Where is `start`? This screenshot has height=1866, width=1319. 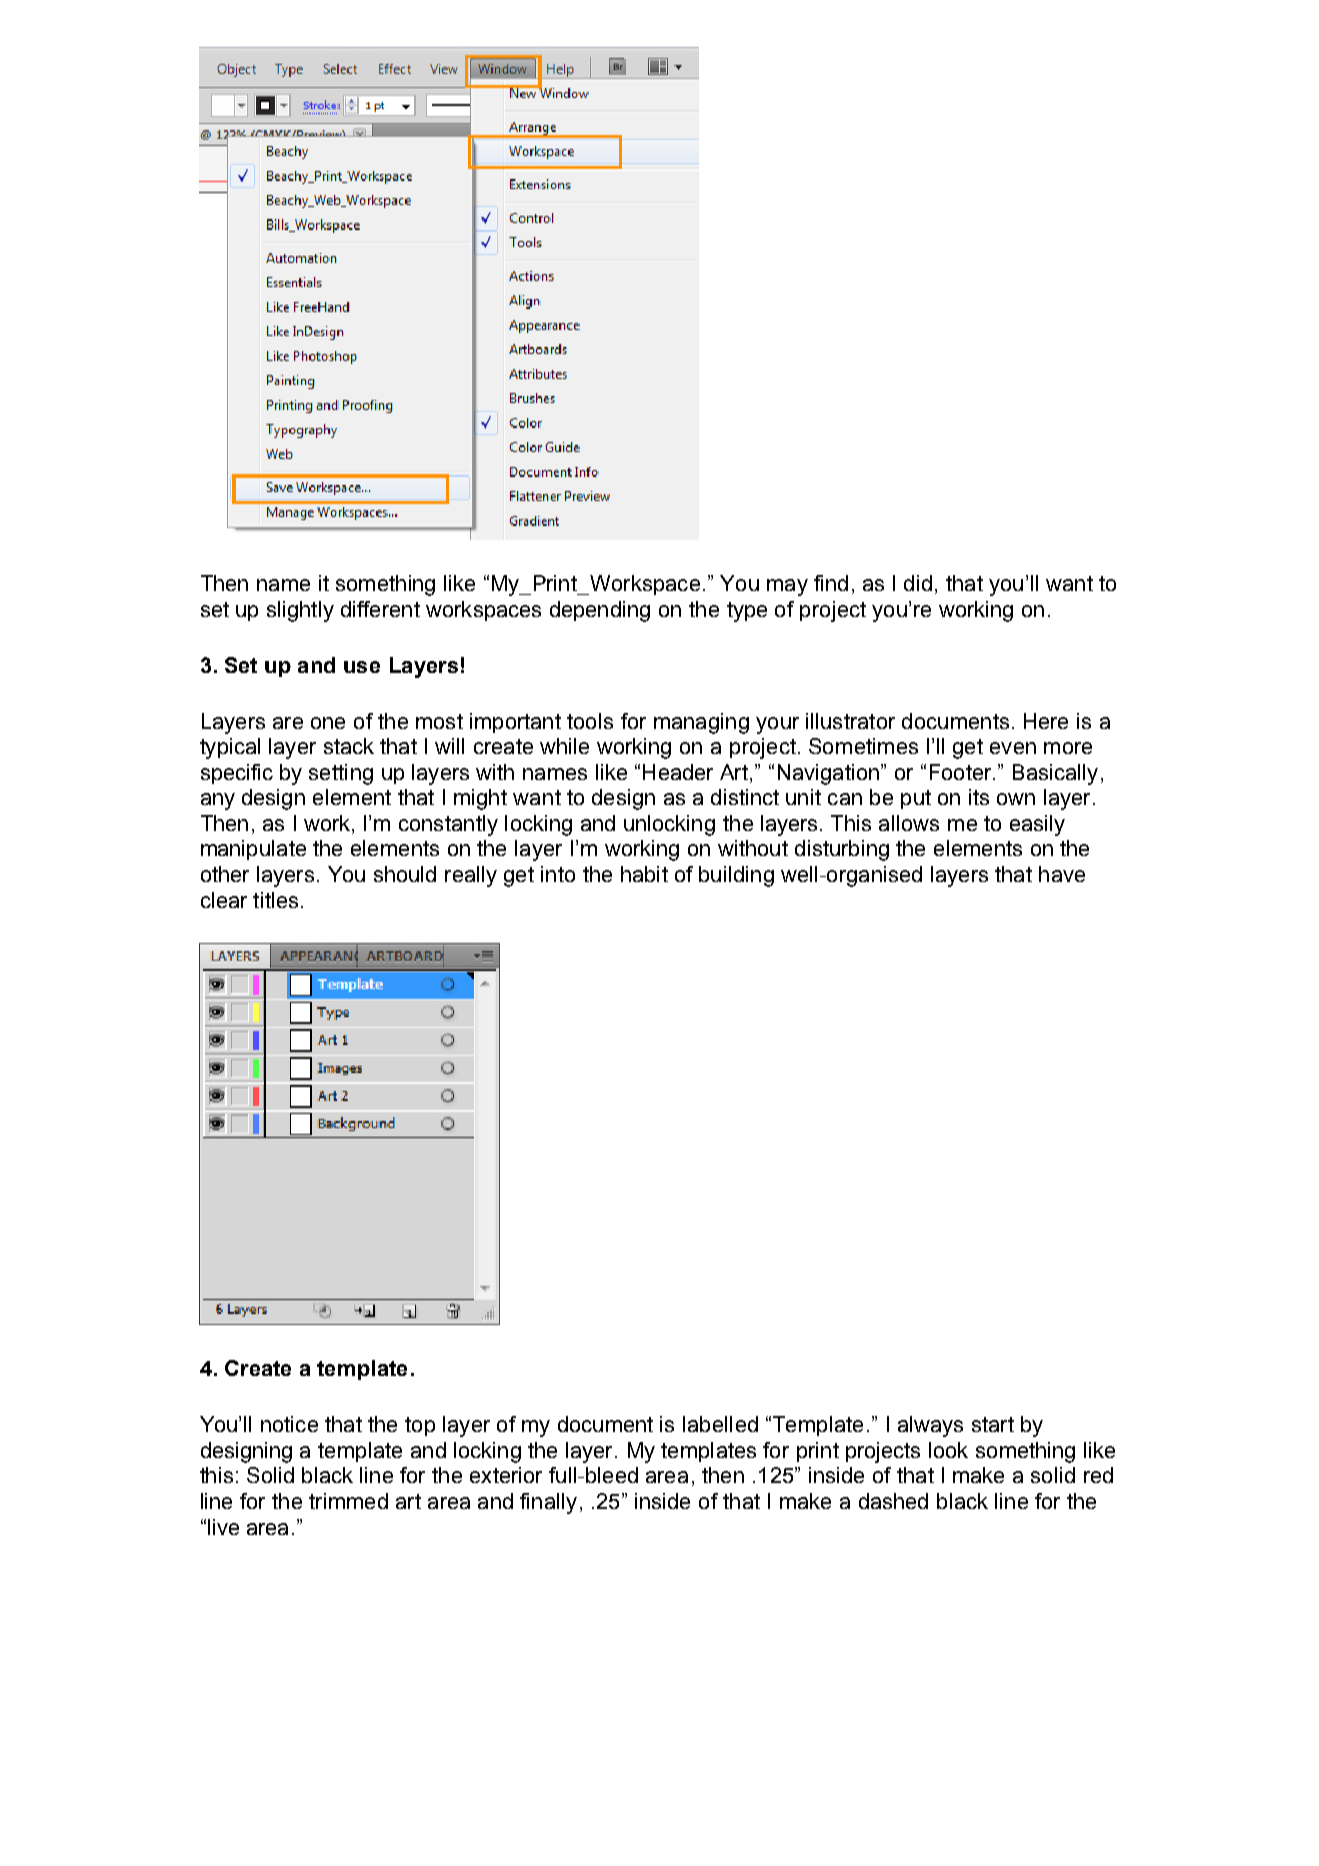
start is located at coordinates (993, 1424).
